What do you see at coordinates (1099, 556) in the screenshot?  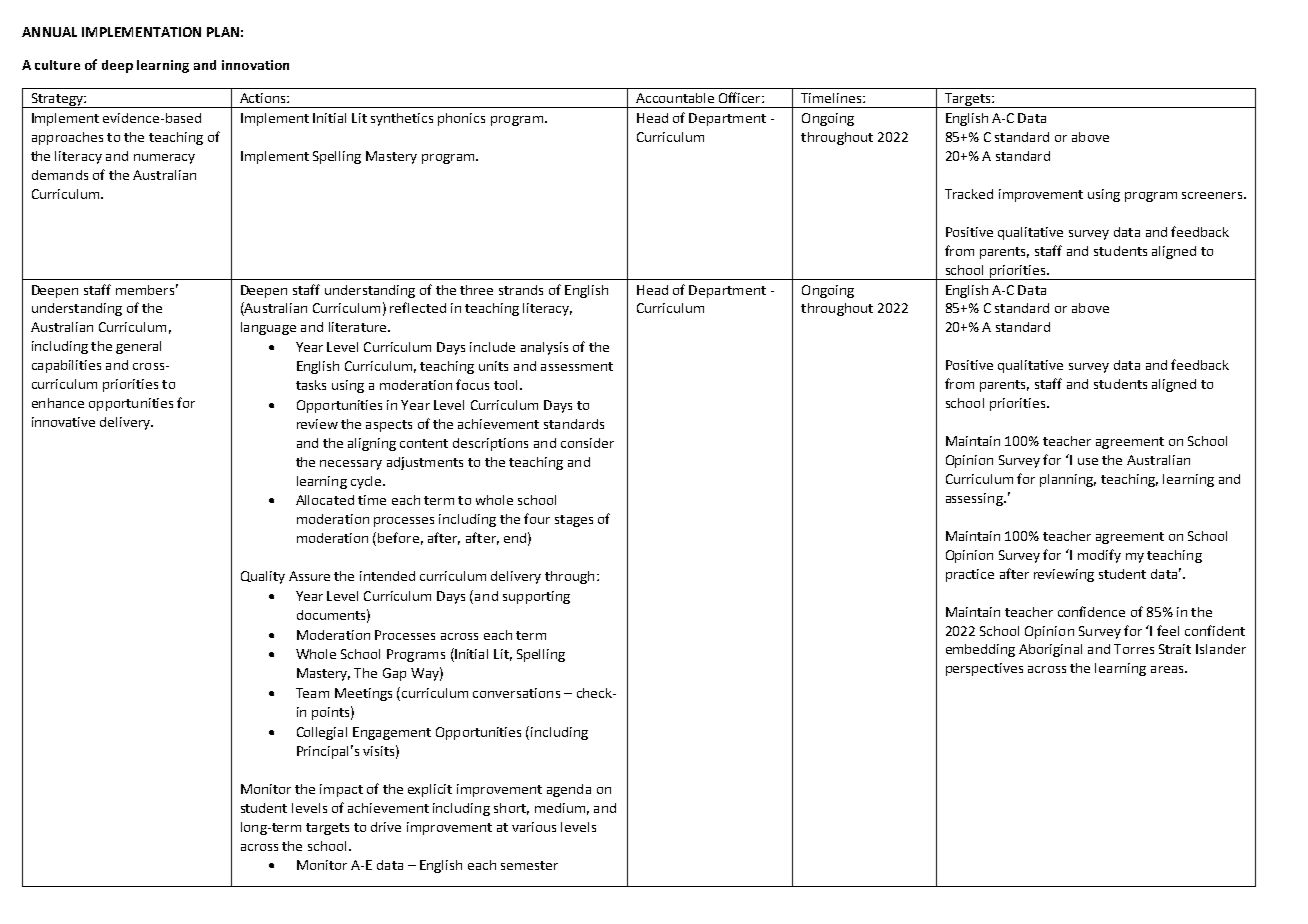 I see `modify` at bounding box center [1099, 556].
